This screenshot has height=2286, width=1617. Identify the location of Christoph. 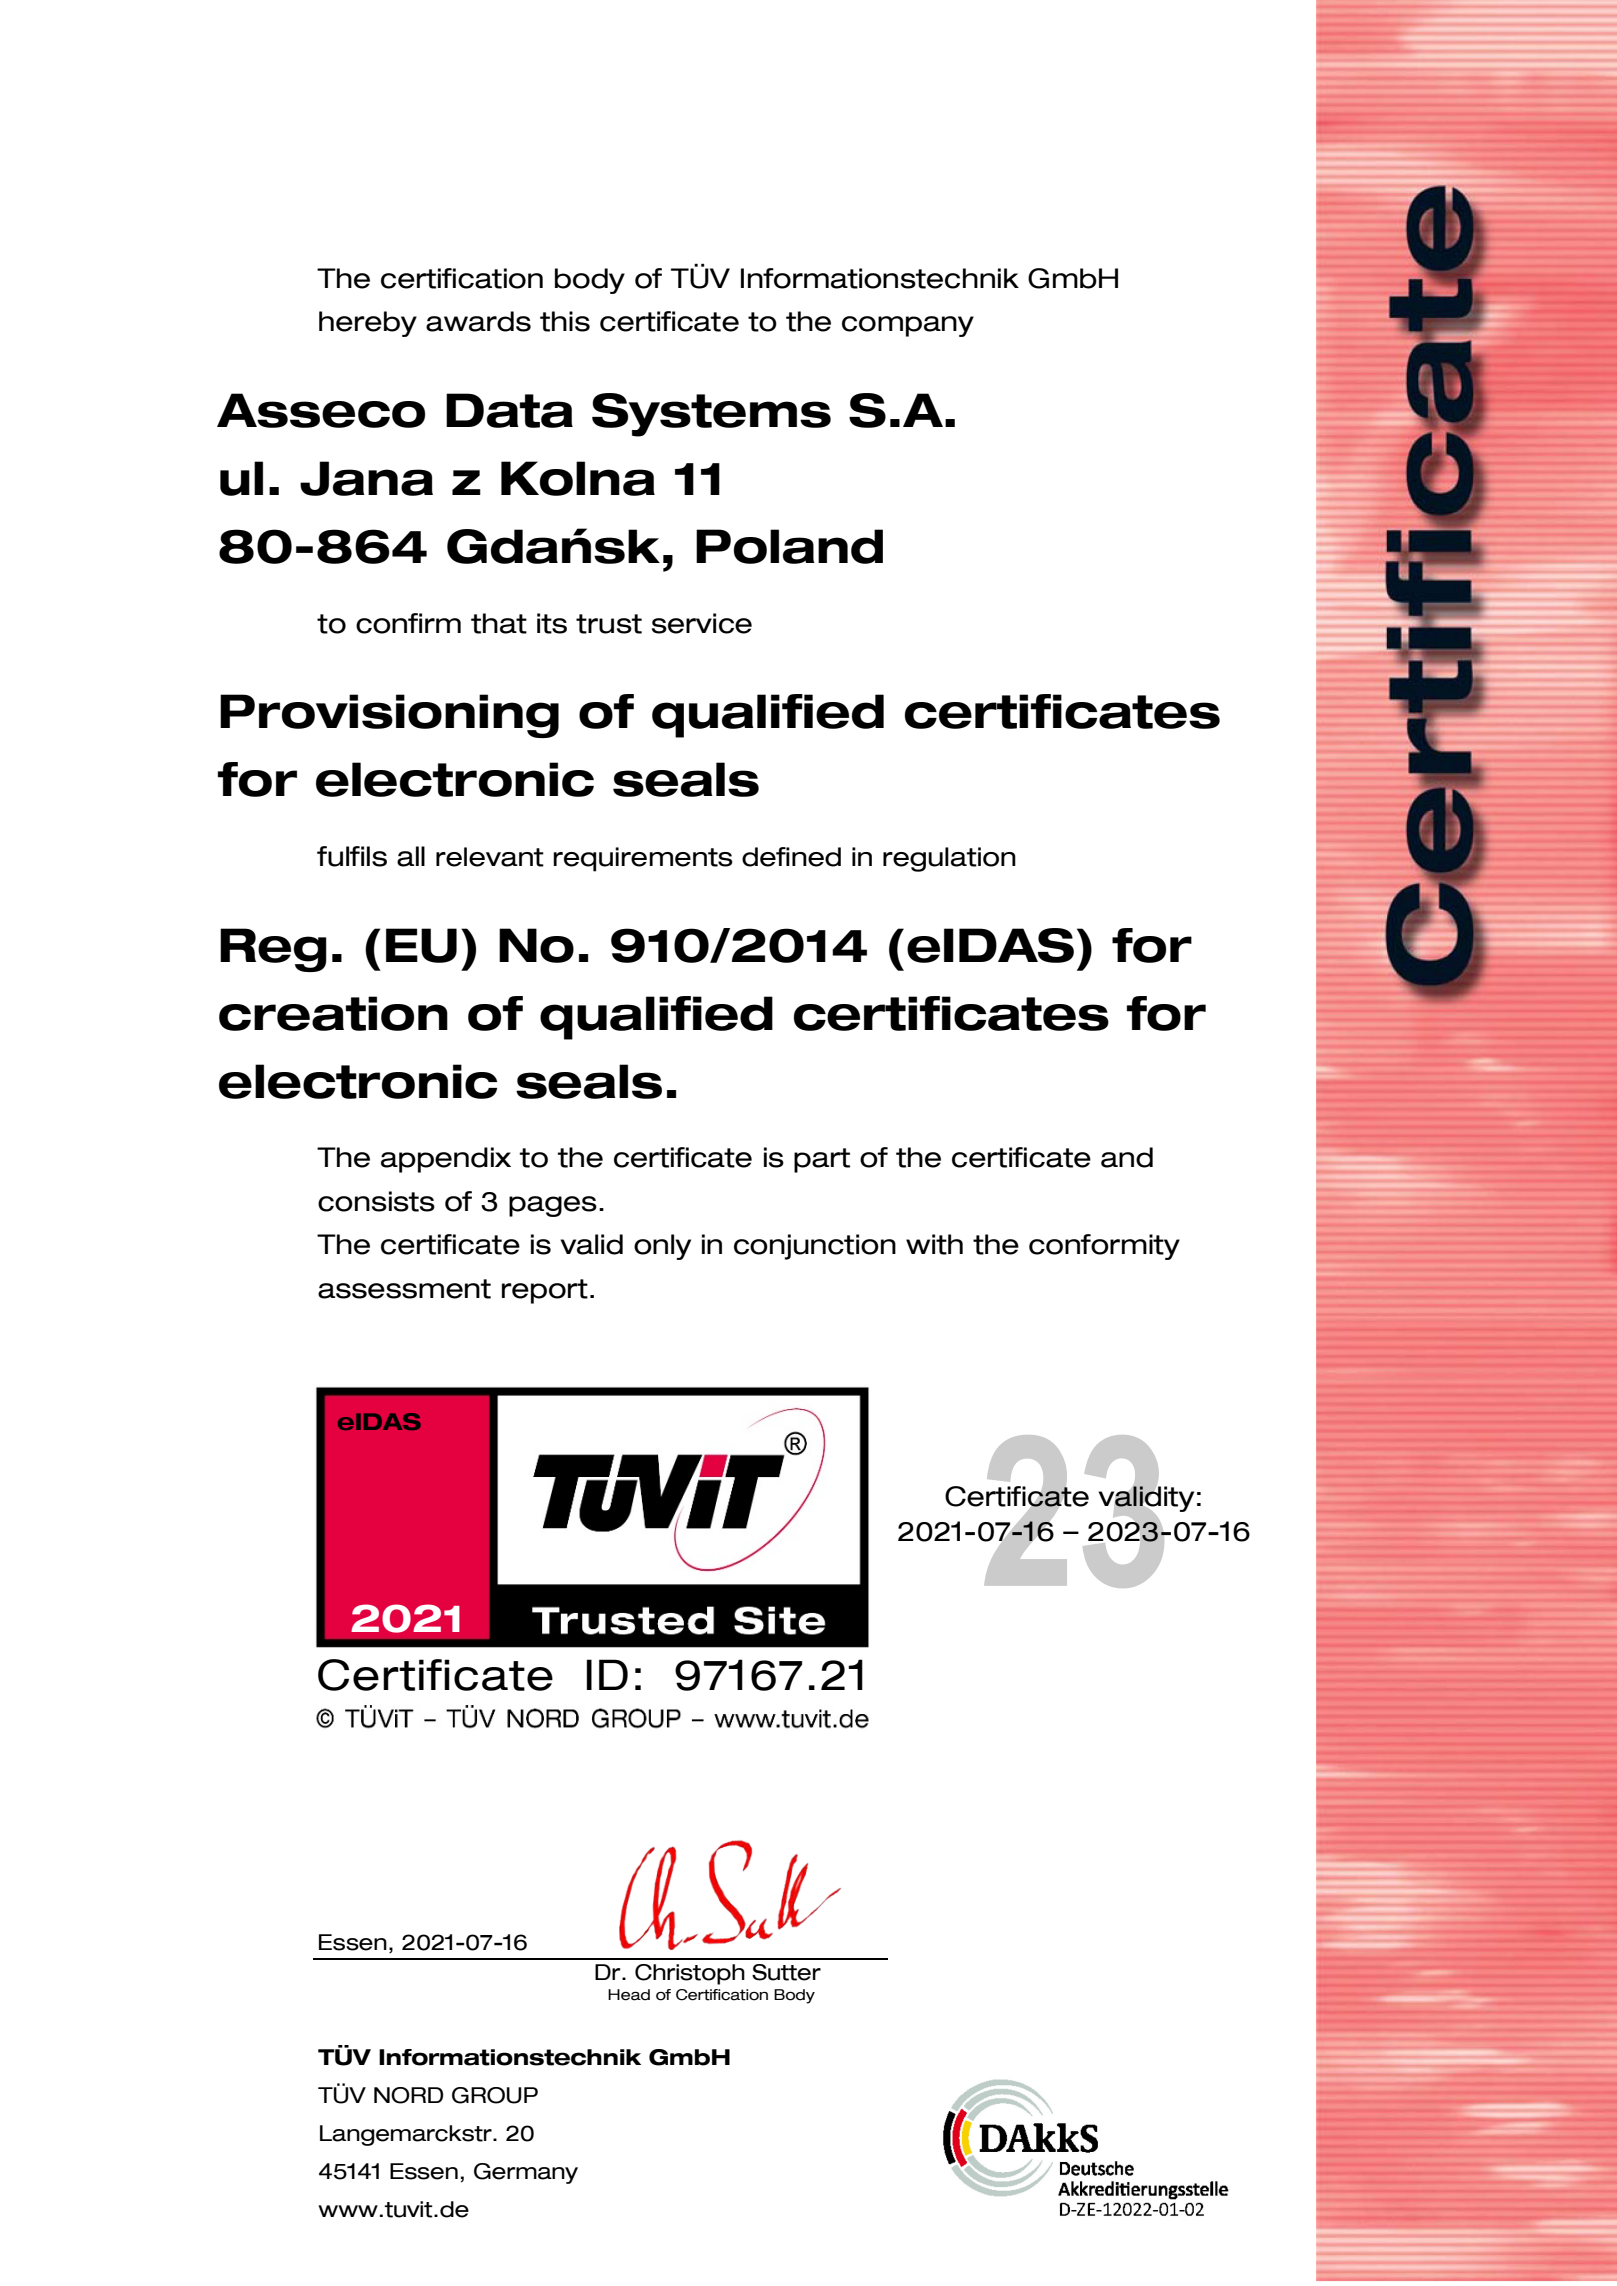
(690, 1974).
